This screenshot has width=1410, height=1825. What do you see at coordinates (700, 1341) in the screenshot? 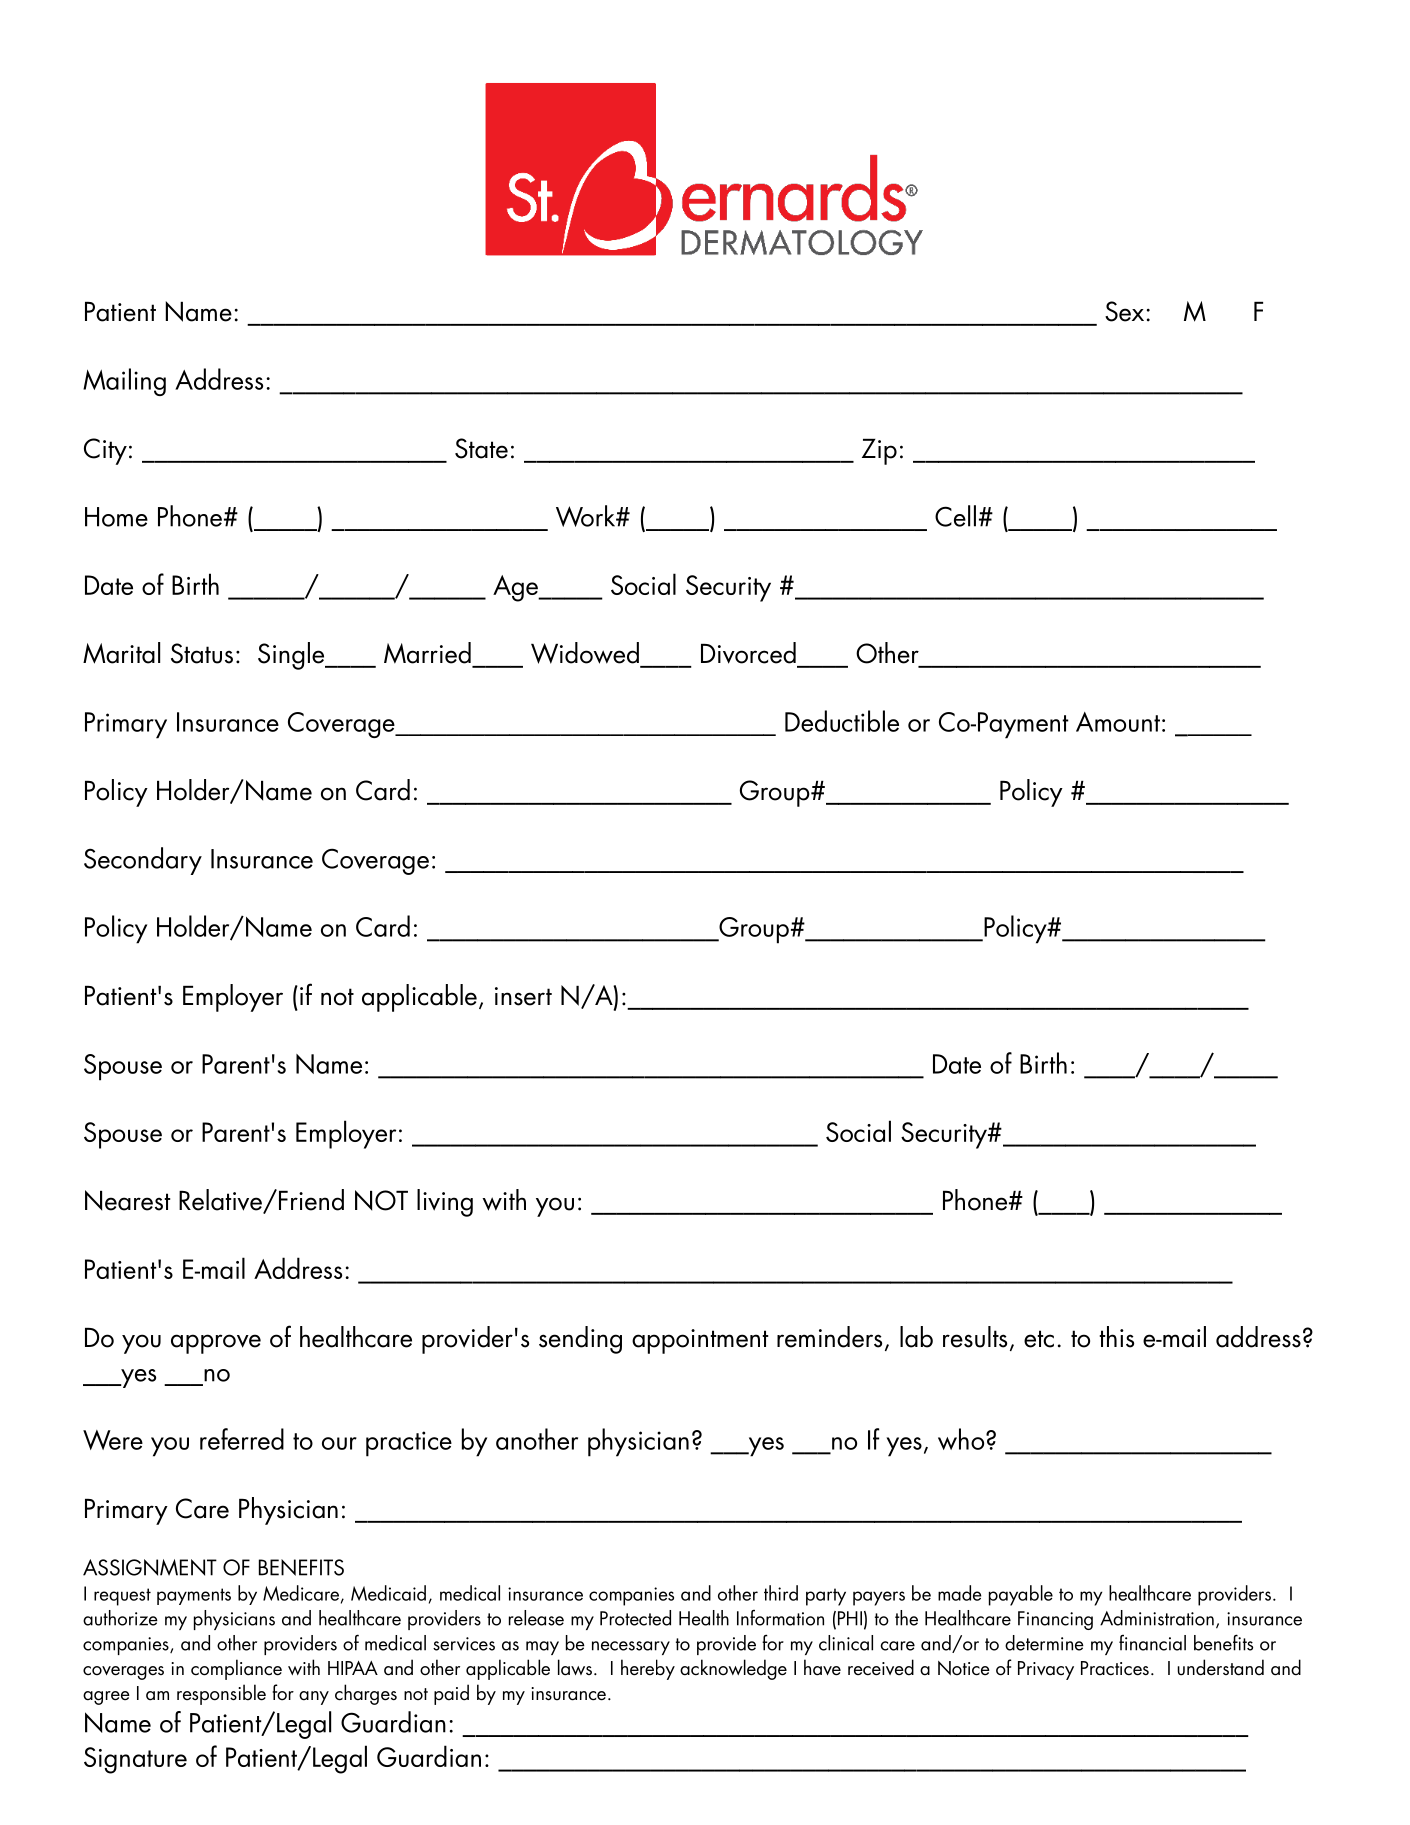
I see `appointment` at bounding box center [700, 1341].
